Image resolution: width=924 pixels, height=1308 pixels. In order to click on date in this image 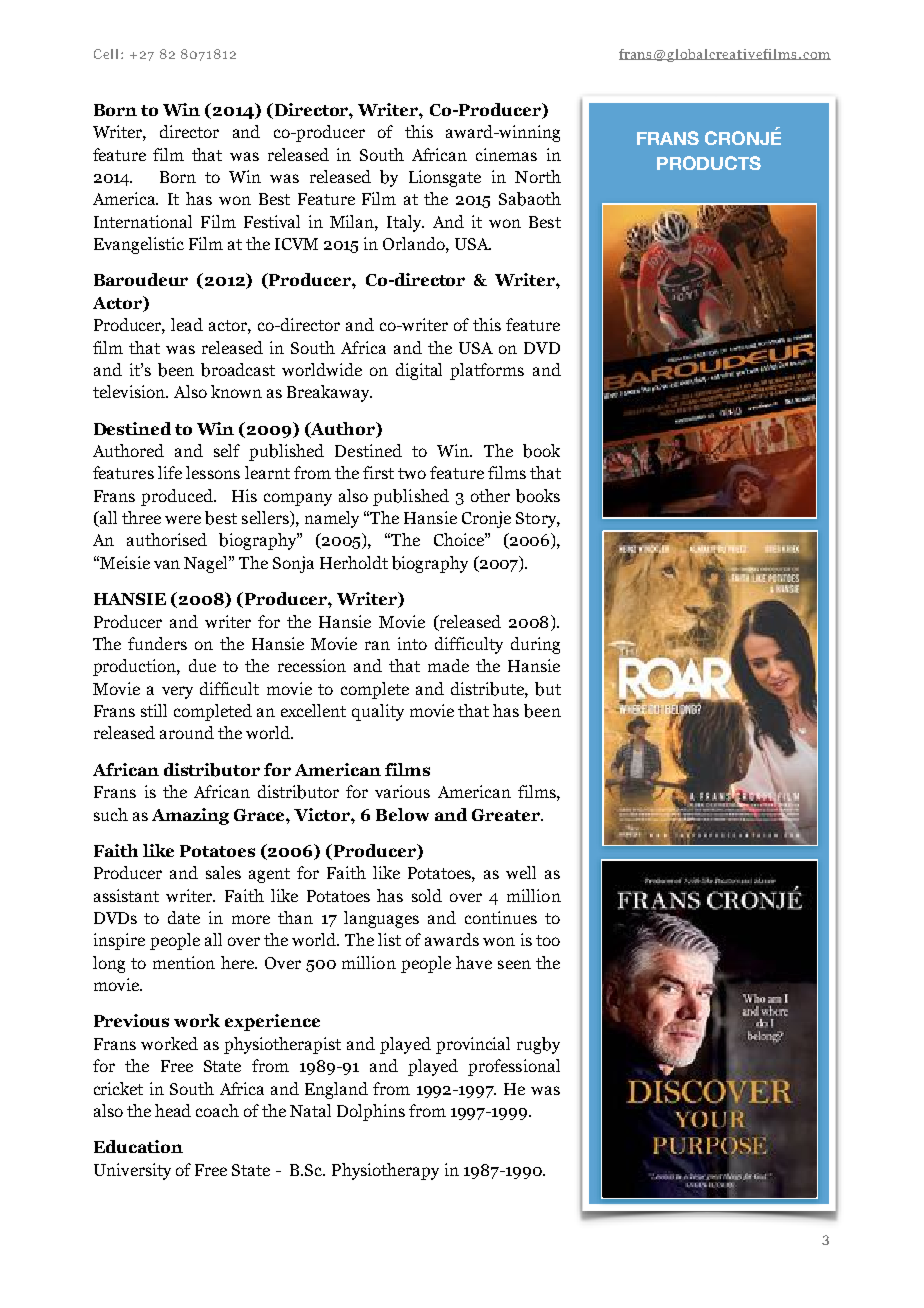, I will do `click(184, 917)`.
